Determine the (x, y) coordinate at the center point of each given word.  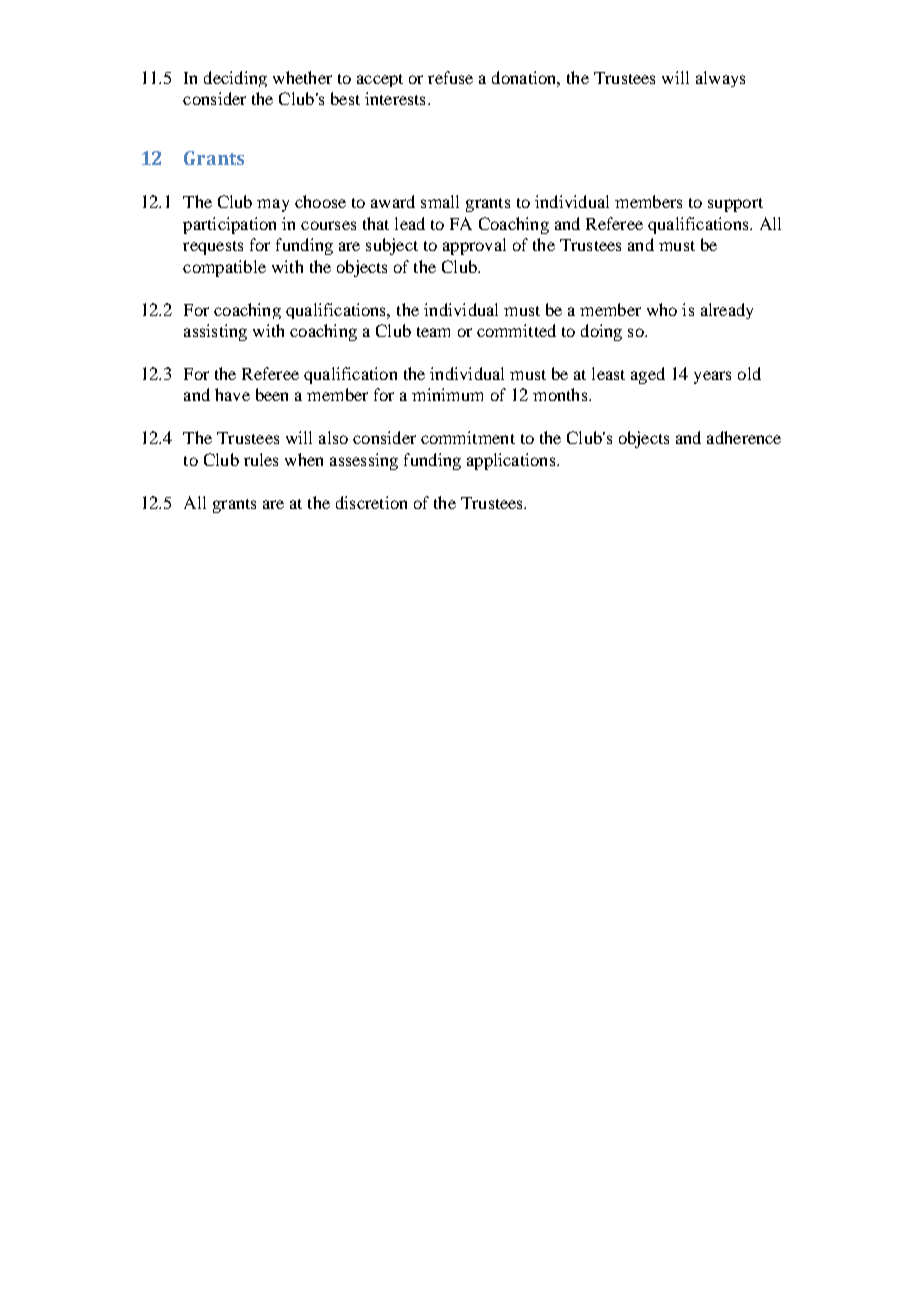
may (273, 205)
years (712, 377)
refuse (450, 77)
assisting (215, 332)
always (720, 79)
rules (261, 459)
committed (516, 330)
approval (474, 246)
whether (302, 77)
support (735, 205)
